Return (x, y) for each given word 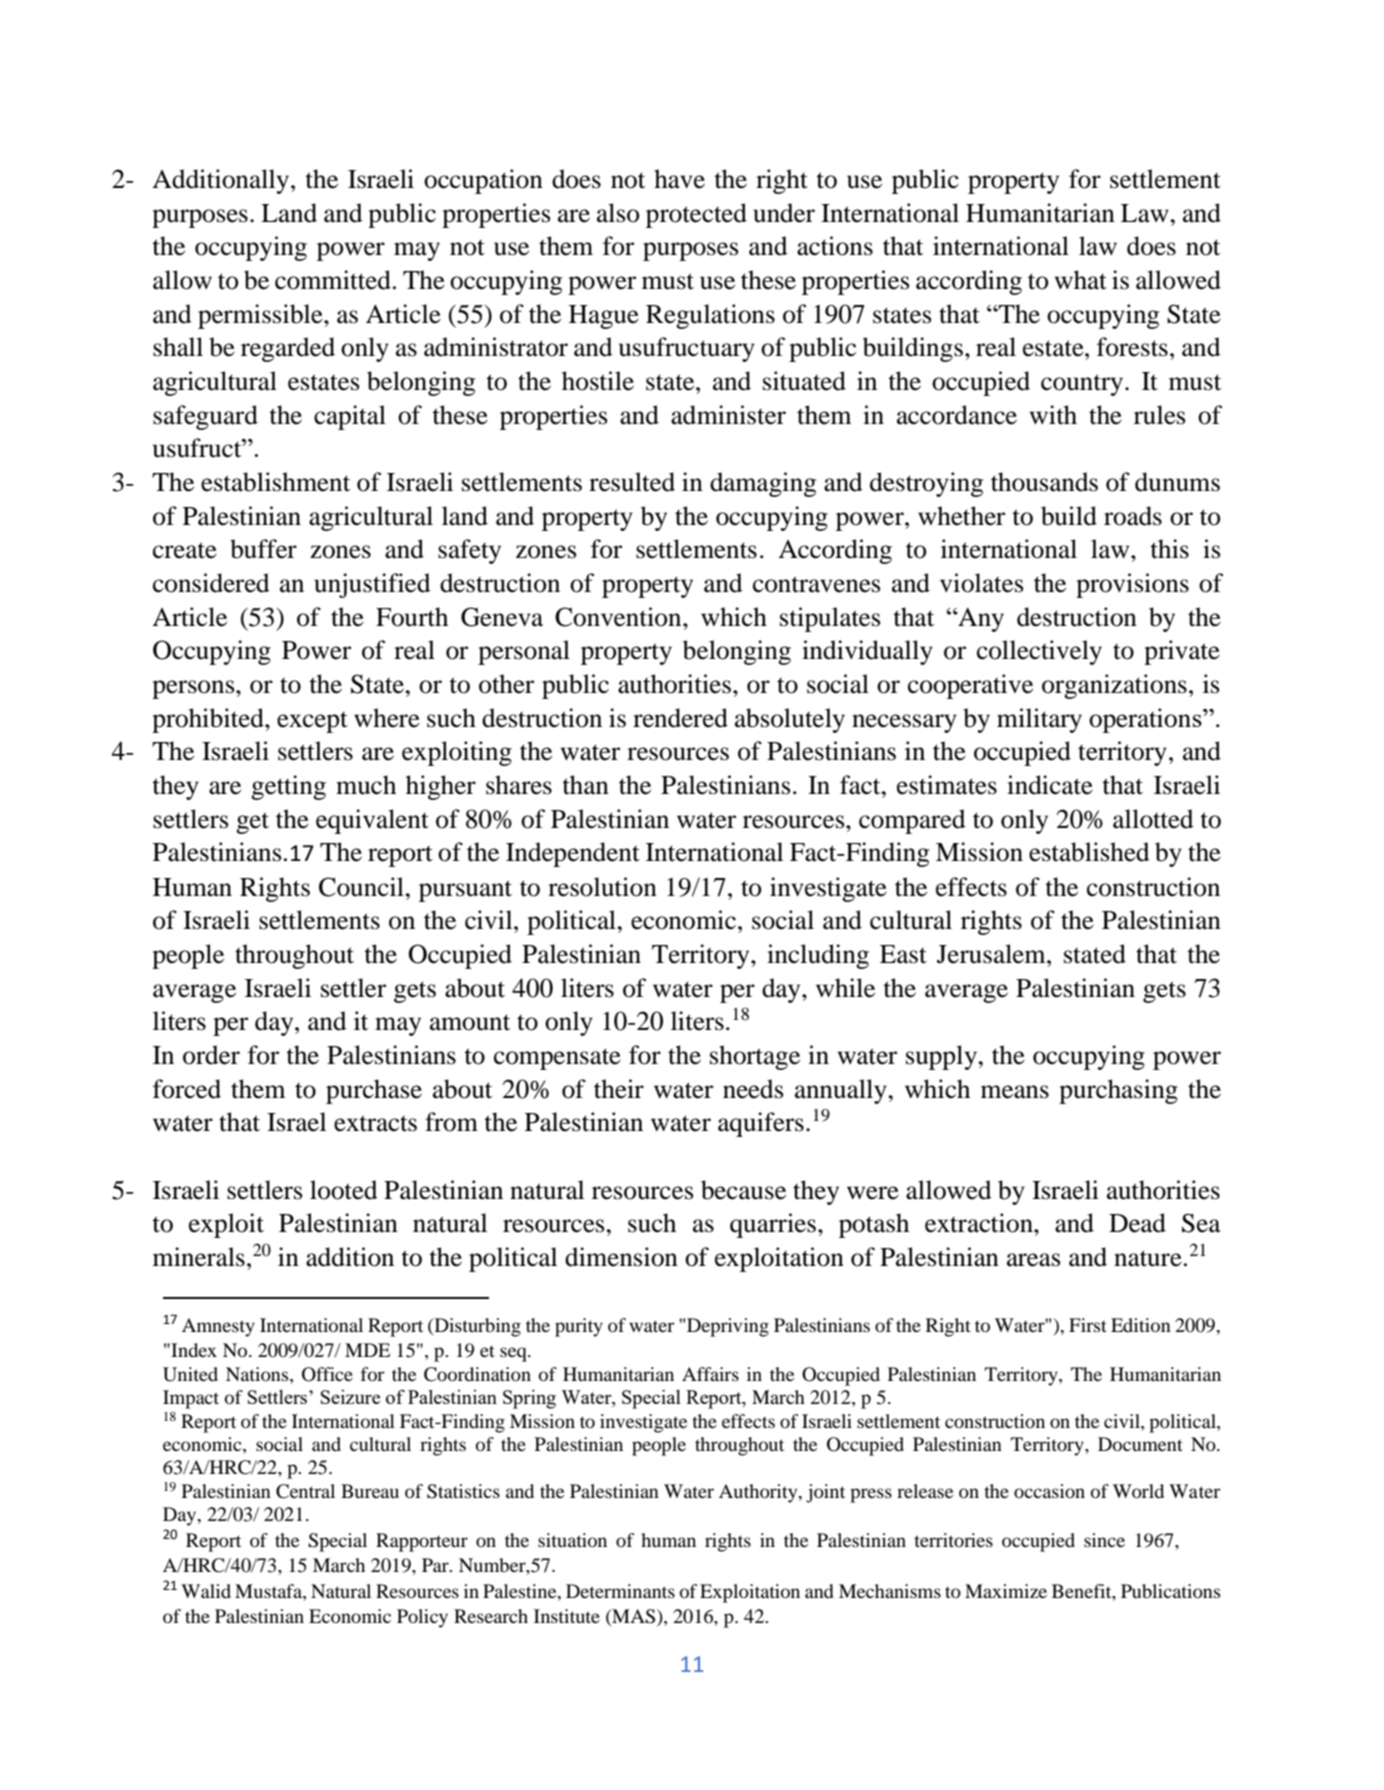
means (1015, 1092)
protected (696, 215)
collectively (1039, 652)
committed (333, 280)
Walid (206, 1591)
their (619, 1089)
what (1081, 280)
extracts (375, 1123)
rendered (680, 718)
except (312, 722)
